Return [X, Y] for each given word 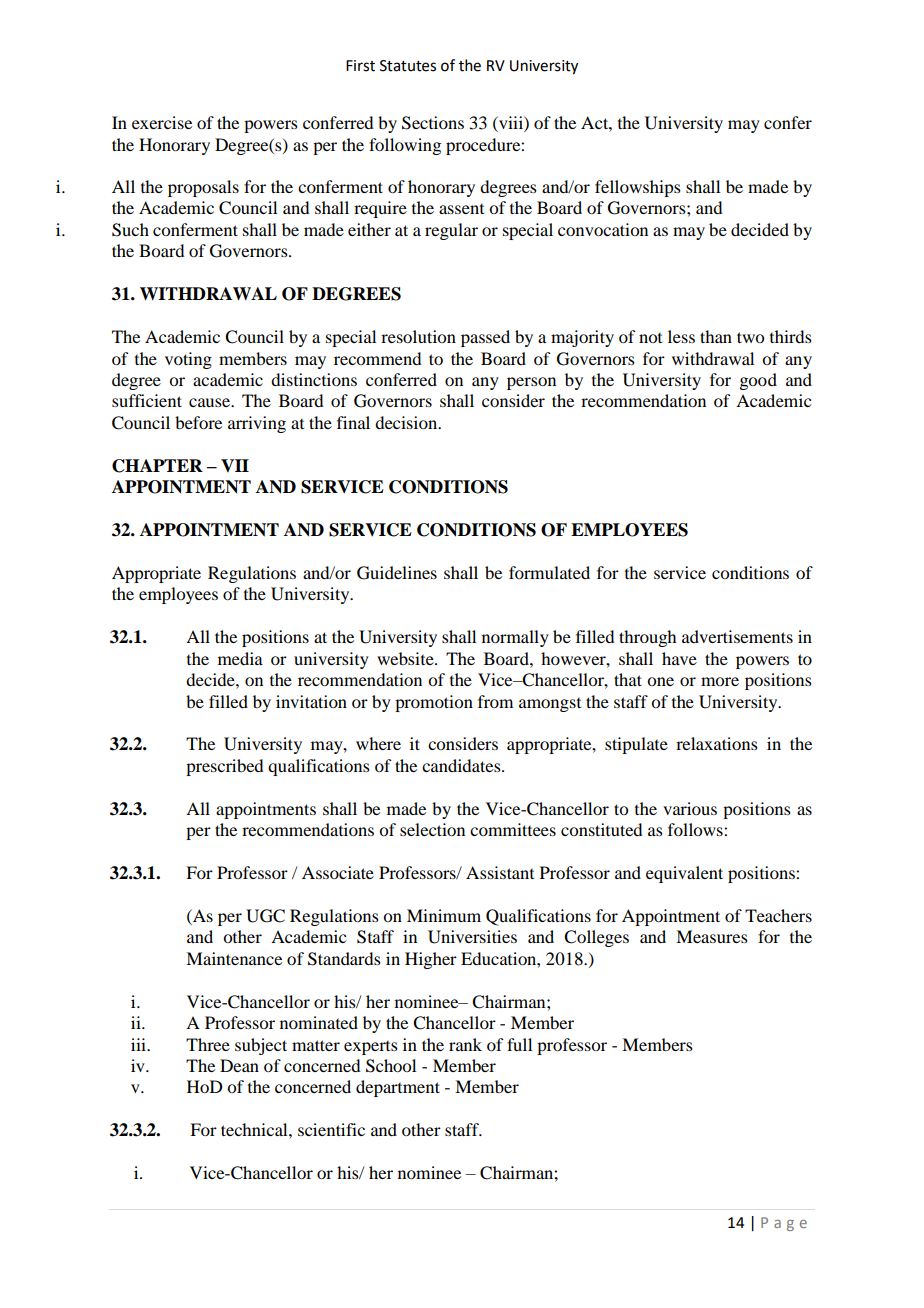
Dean [239, 1065]
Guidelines [397, 573]
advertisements [737, 636]
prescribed [224, 767]
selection [432, 829]
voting [188, 360]
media [240, 658]
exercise [162, 122]
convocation [603, 229]
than [716, 336]
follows [696, 829]
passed [485, 338]
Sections [433, 123]
